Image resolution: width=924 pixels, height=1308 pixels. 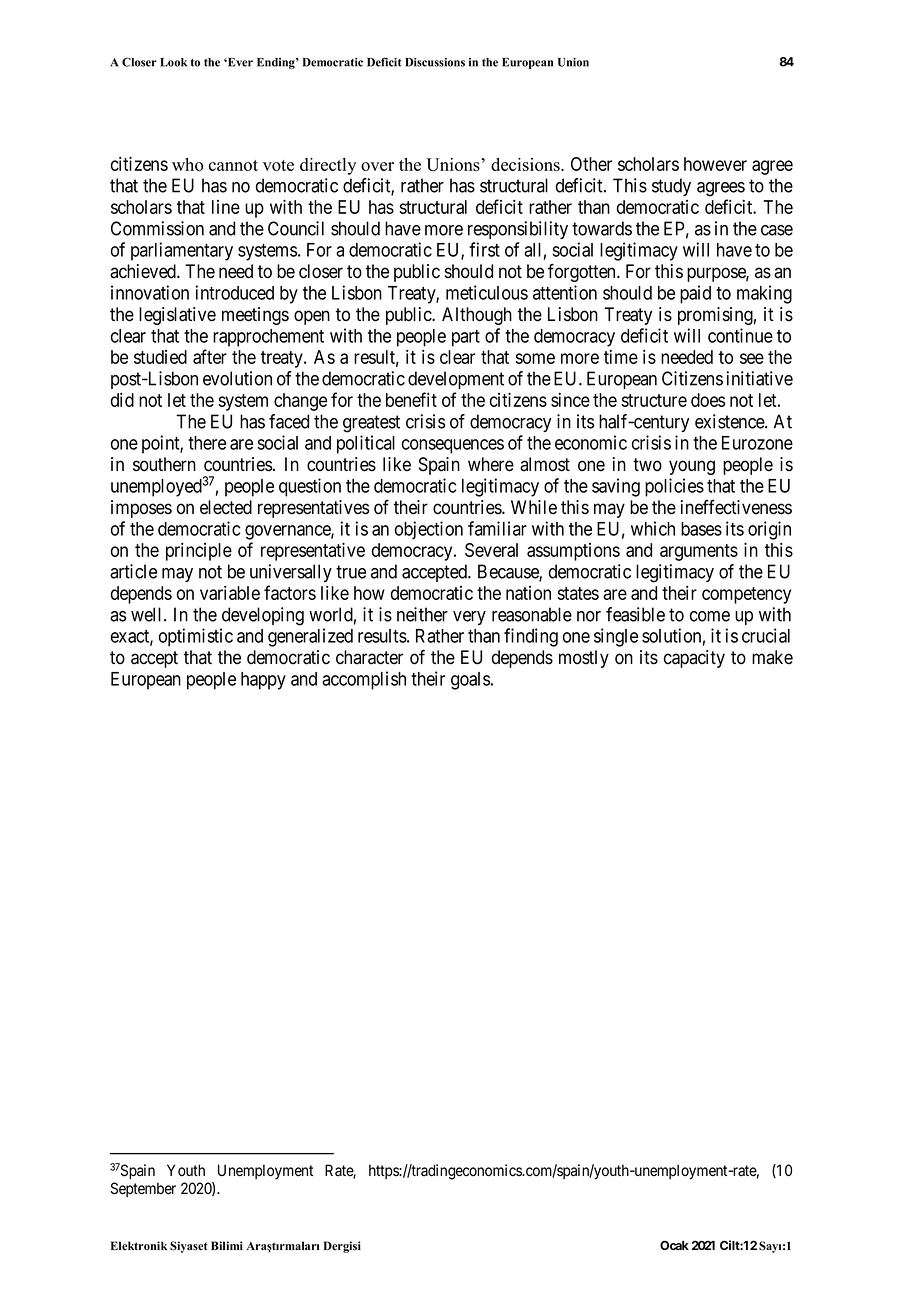 What do you see at coordinates (143, 1189) in the screenshot?
I see `September` at bounding box center [143, 1189].
